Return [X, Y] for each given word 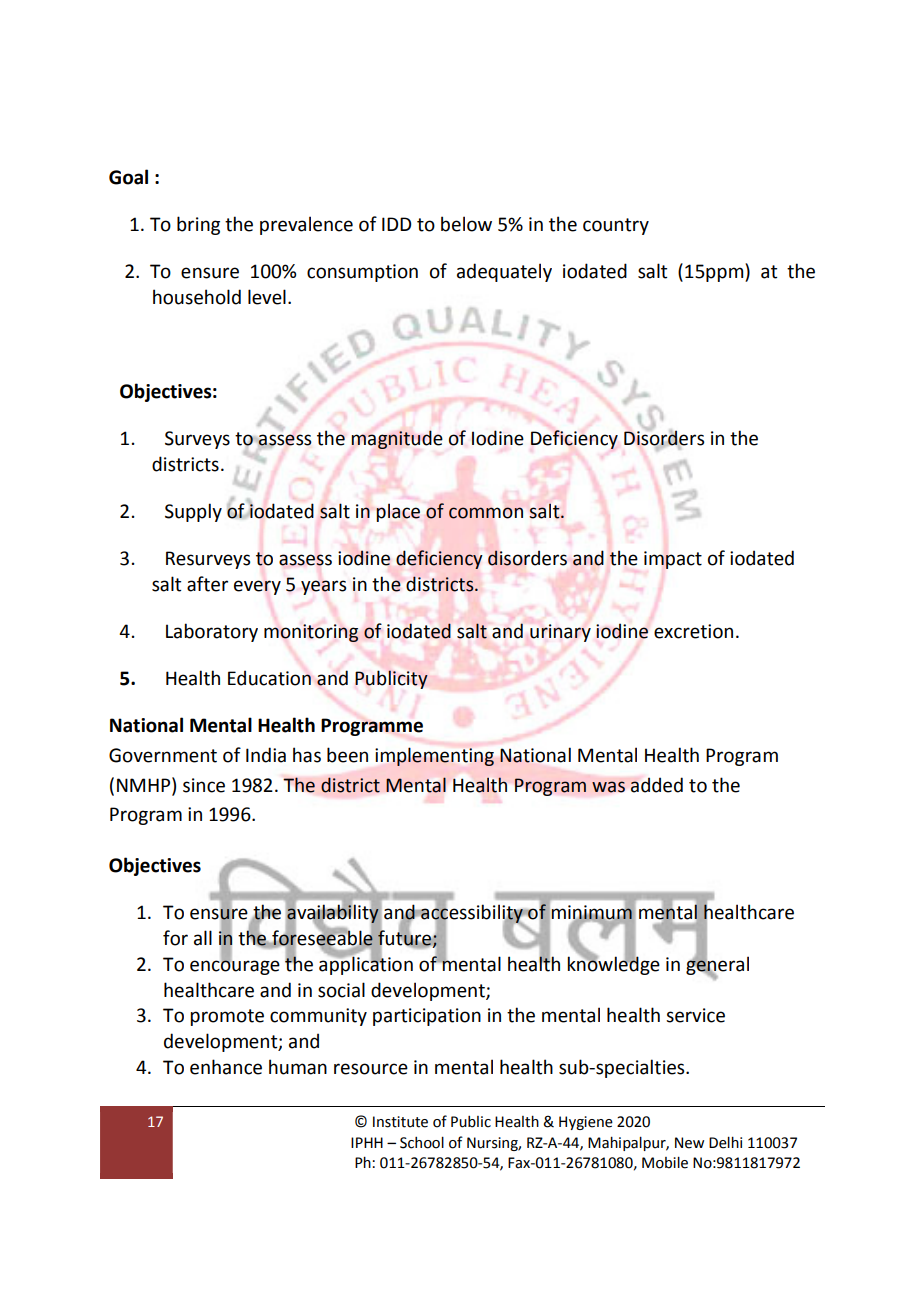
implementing [434, 757]
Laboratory [212, 632]
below [466, 224]
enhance [226, 1067]
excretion [693, 631]
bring [198, 225]
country [616, 226]
